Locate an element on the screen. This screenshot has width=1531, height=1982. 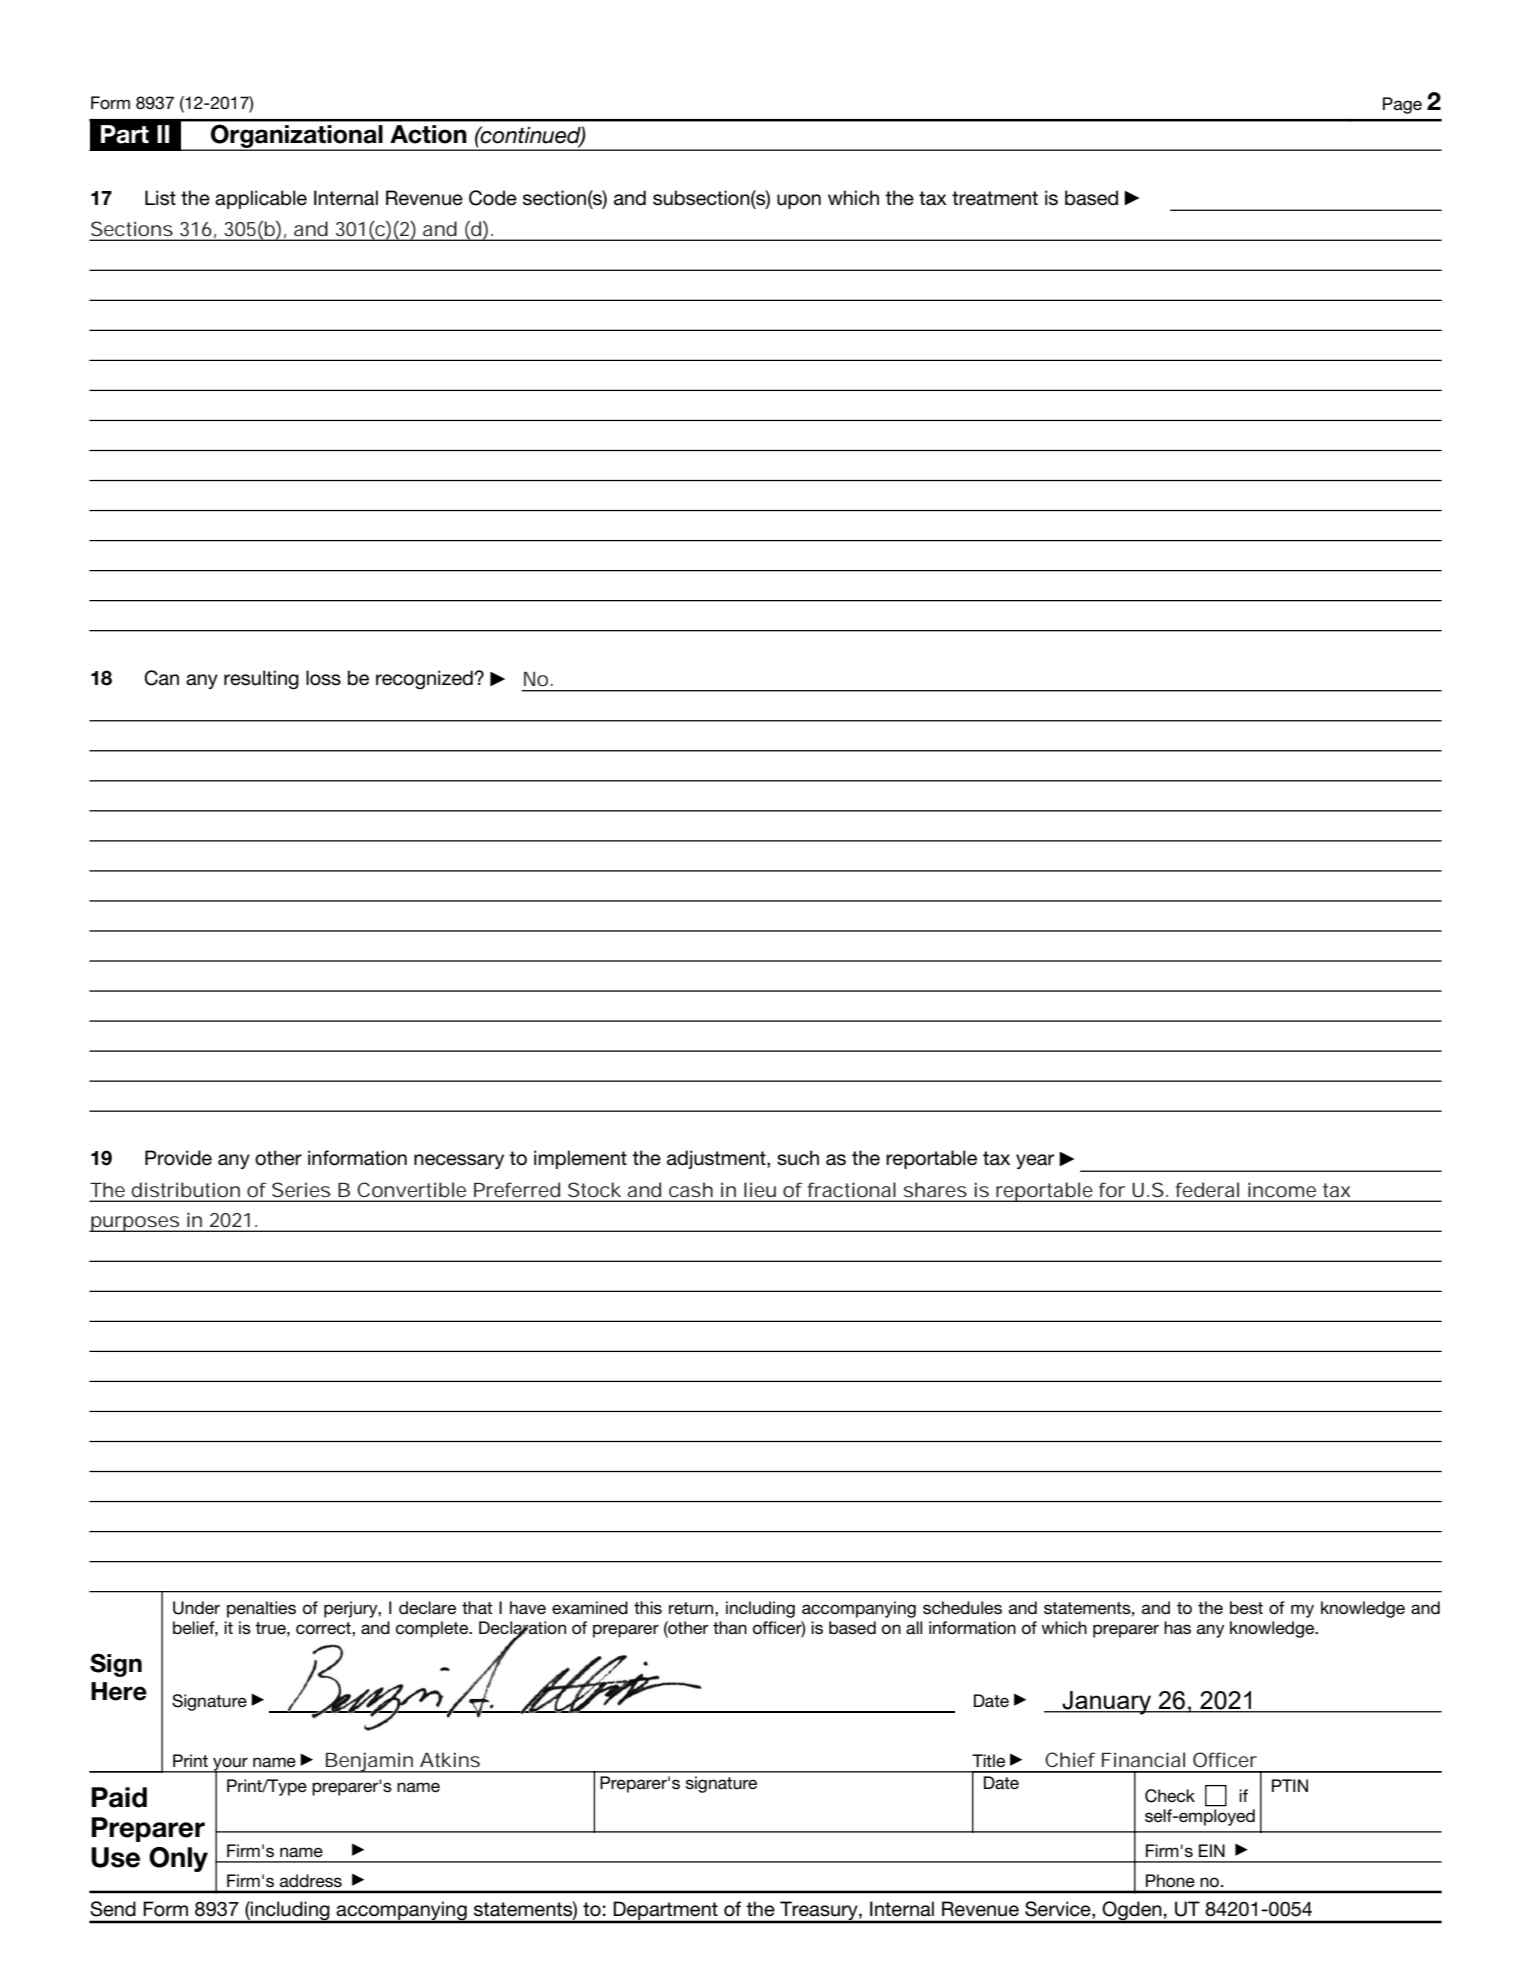
Title is located at coordinates (988, 1760).
